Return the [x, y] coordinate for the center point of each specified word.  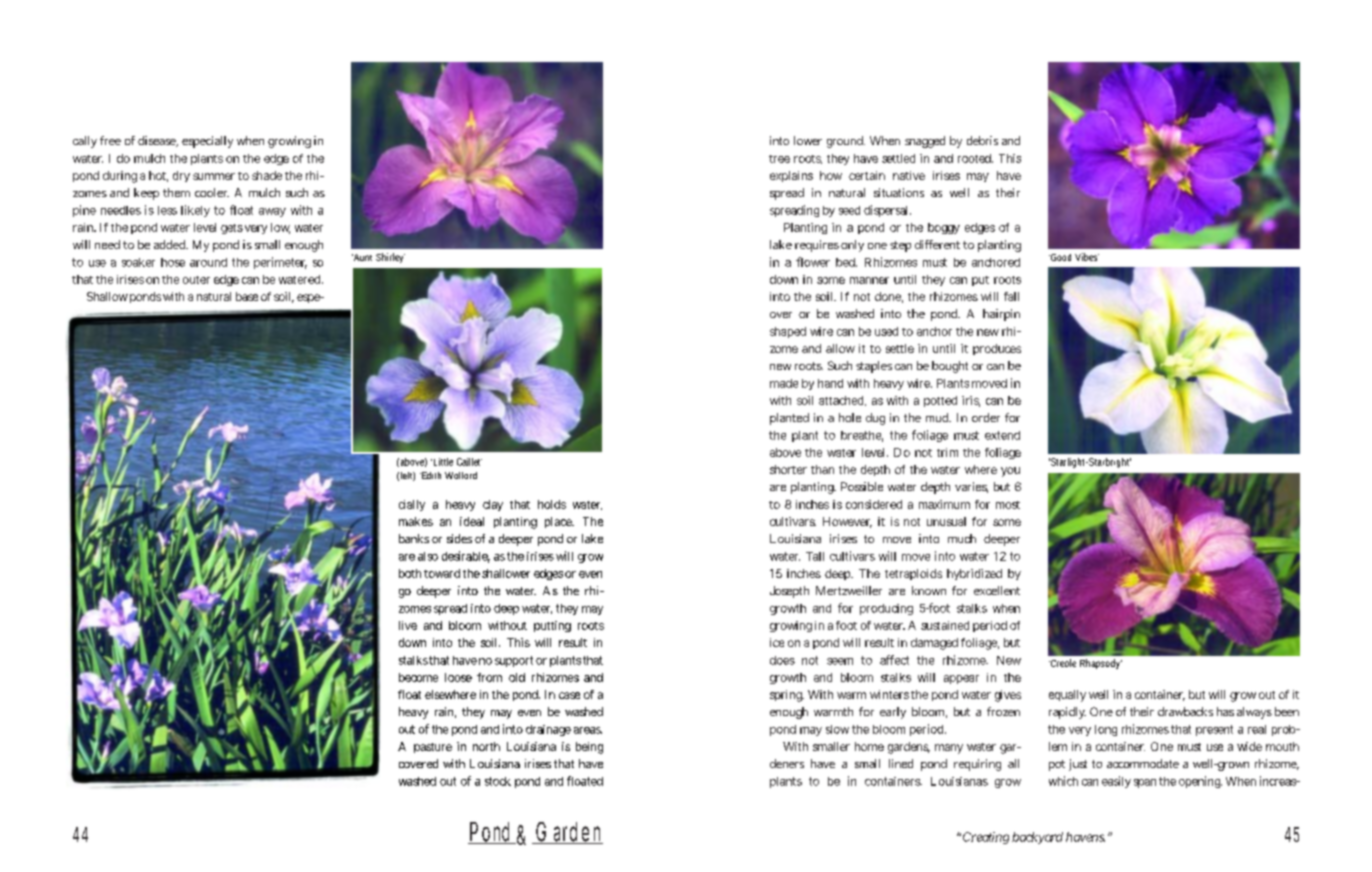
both [410, 573]
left [408, 476]
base [247, 296]
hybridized [974, 574]
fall [1011, 296]
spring [787, 696]
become [418, 677]
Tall [815, 556]
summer [214, 176]
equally [1067, 696]
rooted [975, 158]
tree [779, 159]
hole [850, 417]
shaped [788, 332]
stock [498, 781]
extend [1002, 435]
